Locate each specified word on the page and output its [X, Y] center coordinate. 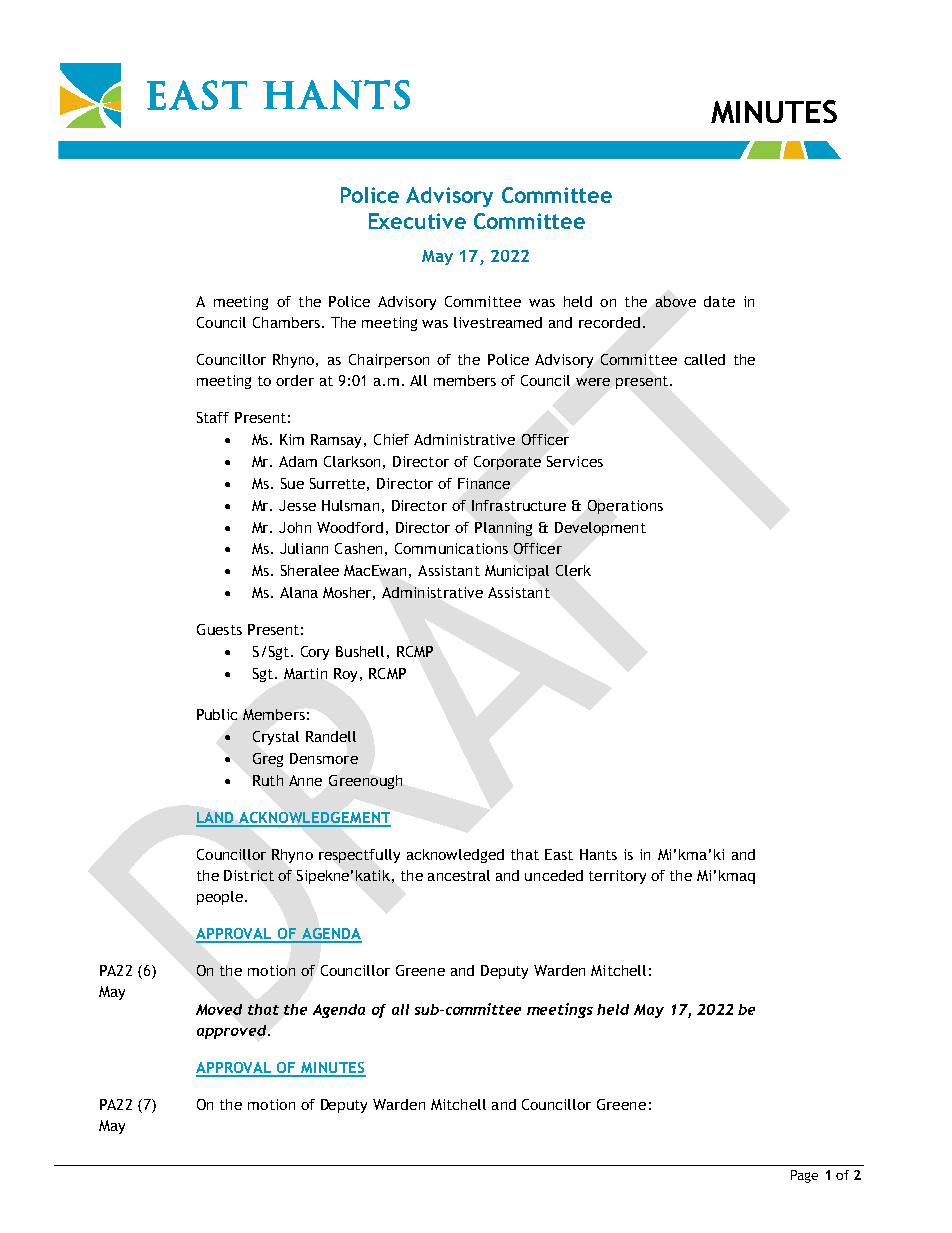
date [719, 301]
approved [233, 1032]
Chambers [286, 322]
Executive [417, 221]
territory [617, 877]
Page [804, 1176]
